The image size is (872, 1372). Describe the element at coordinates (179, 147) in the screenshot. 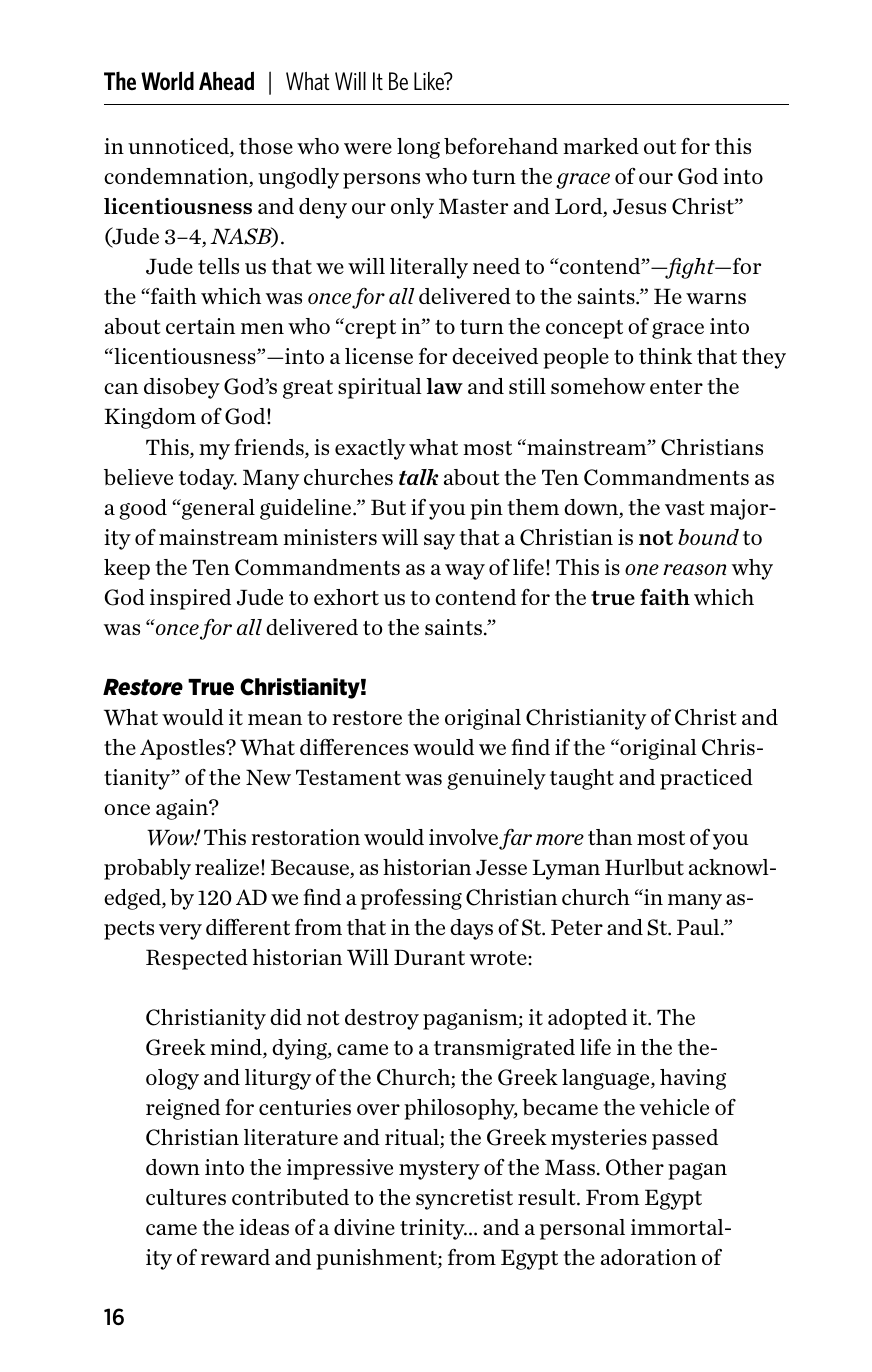

I see `unnoticed` at that location.
